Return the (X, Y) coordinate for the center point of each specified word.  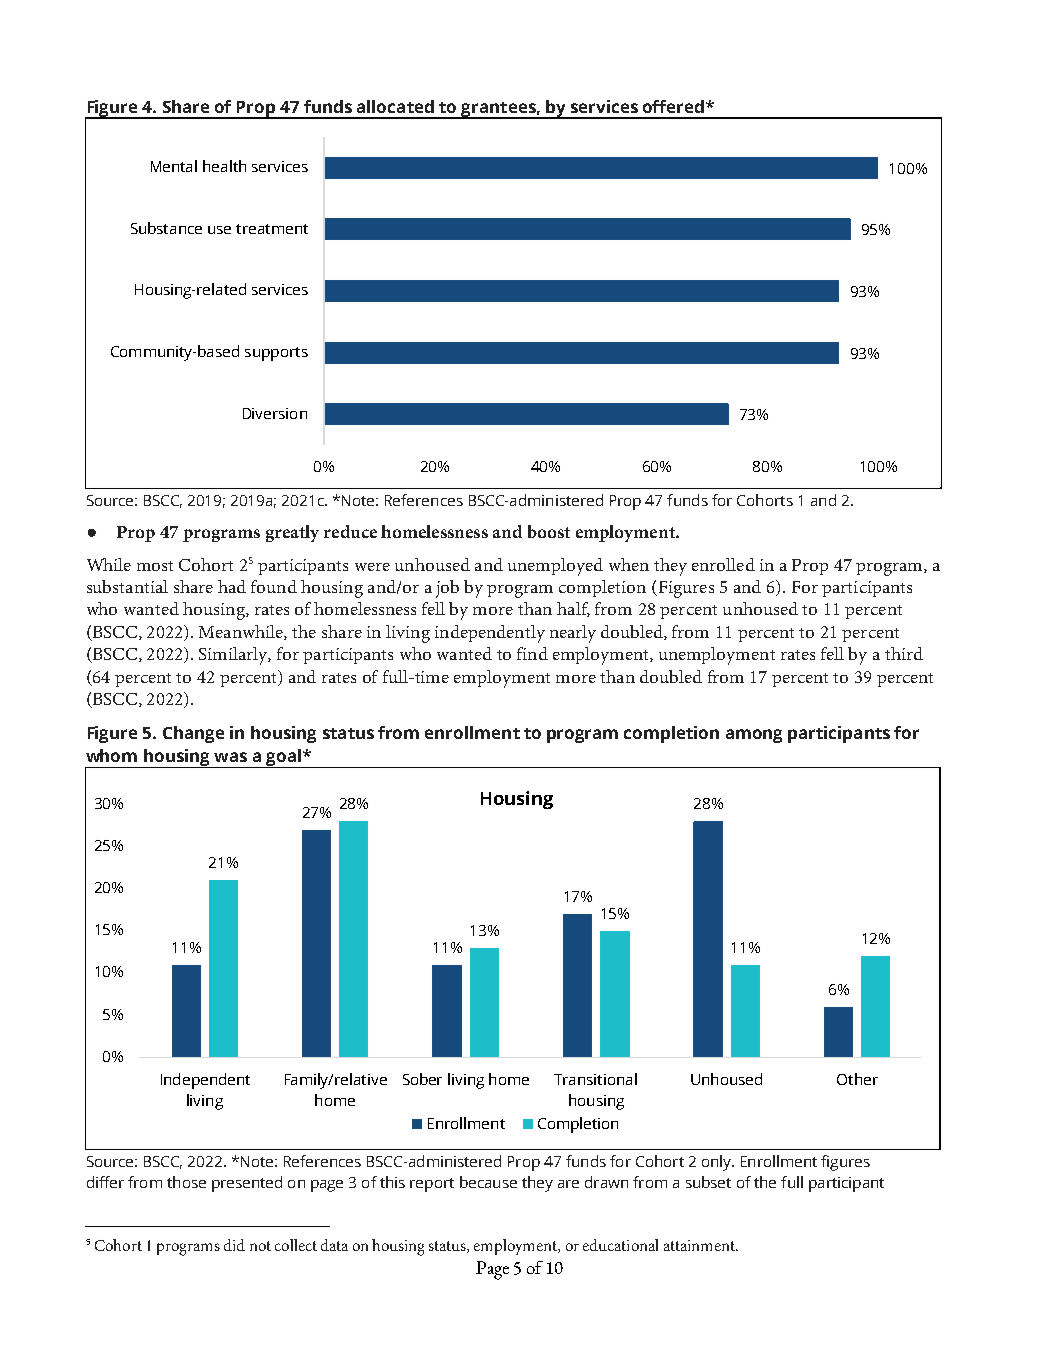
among (754, 736)
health (224, 166)
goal (284, 758)
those (186, 1182)
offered (673, 106)
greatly (292, 533)
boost (549, 531)
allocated (395, 106)
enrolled (723, 564)
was (230, 757)
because (488, 1182)
